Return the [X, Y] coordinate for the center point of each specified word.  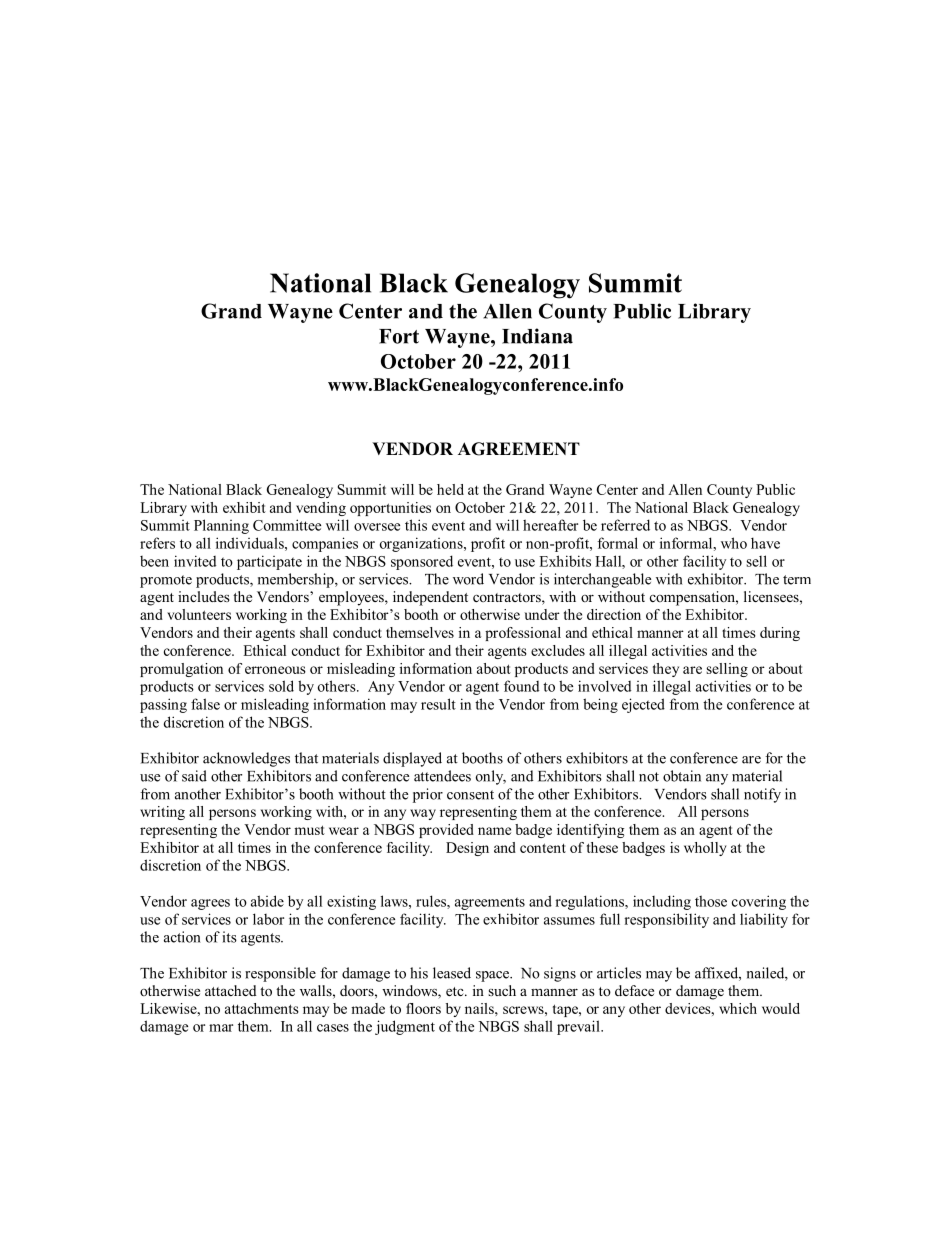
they [666, 670]
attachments [262, 1008]
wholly [705, 849]
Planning [221, 526]
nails [480, 1008]
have [765, 543]
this [416, 525]
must [309, 830]
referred [625, 525]
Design [467, 849]
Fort [399, 336]
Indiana [537, 336]
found [521, 686]
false [205, 704]
